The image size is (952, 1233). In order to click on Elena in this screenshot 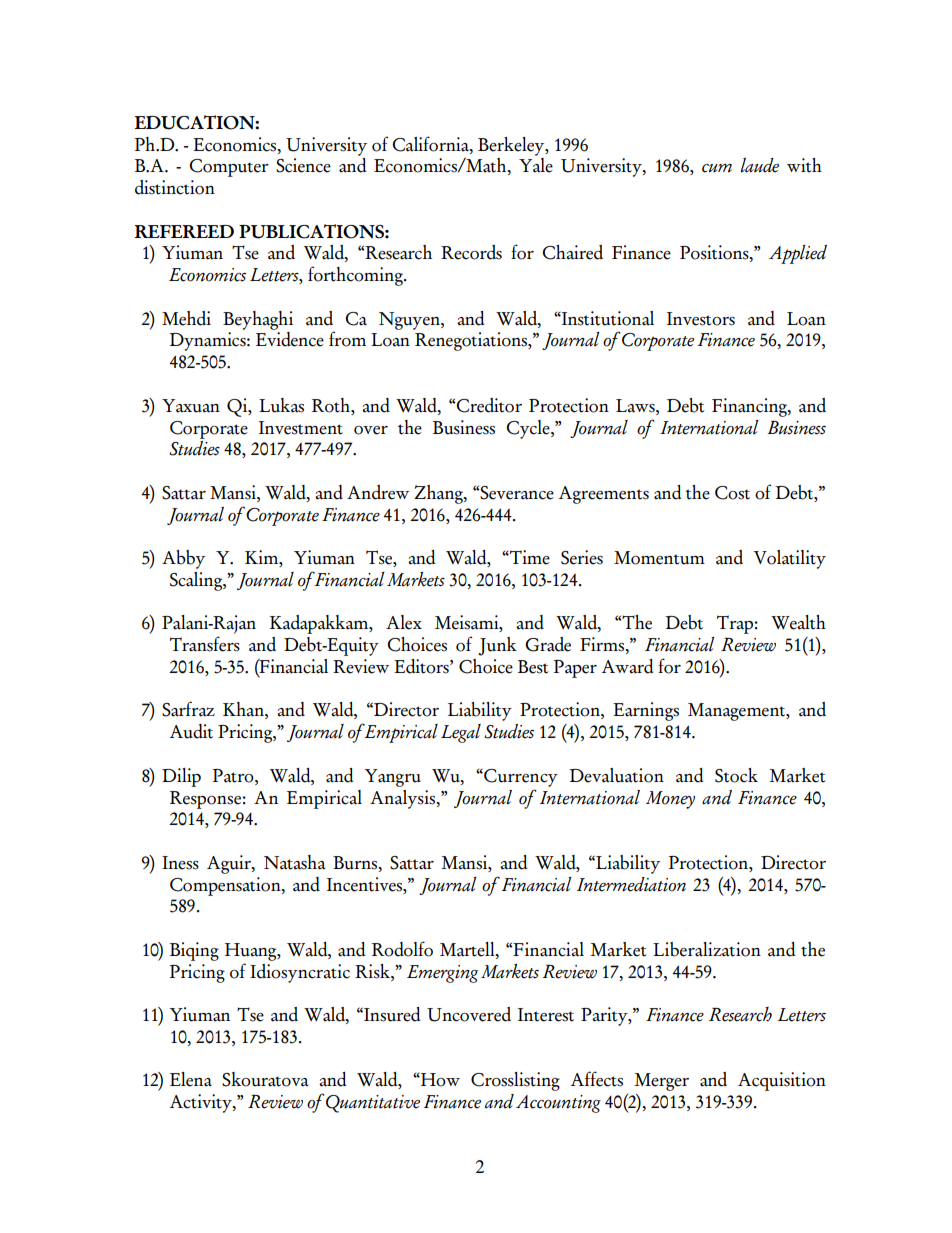, I will do `click(191, 1079)`.
